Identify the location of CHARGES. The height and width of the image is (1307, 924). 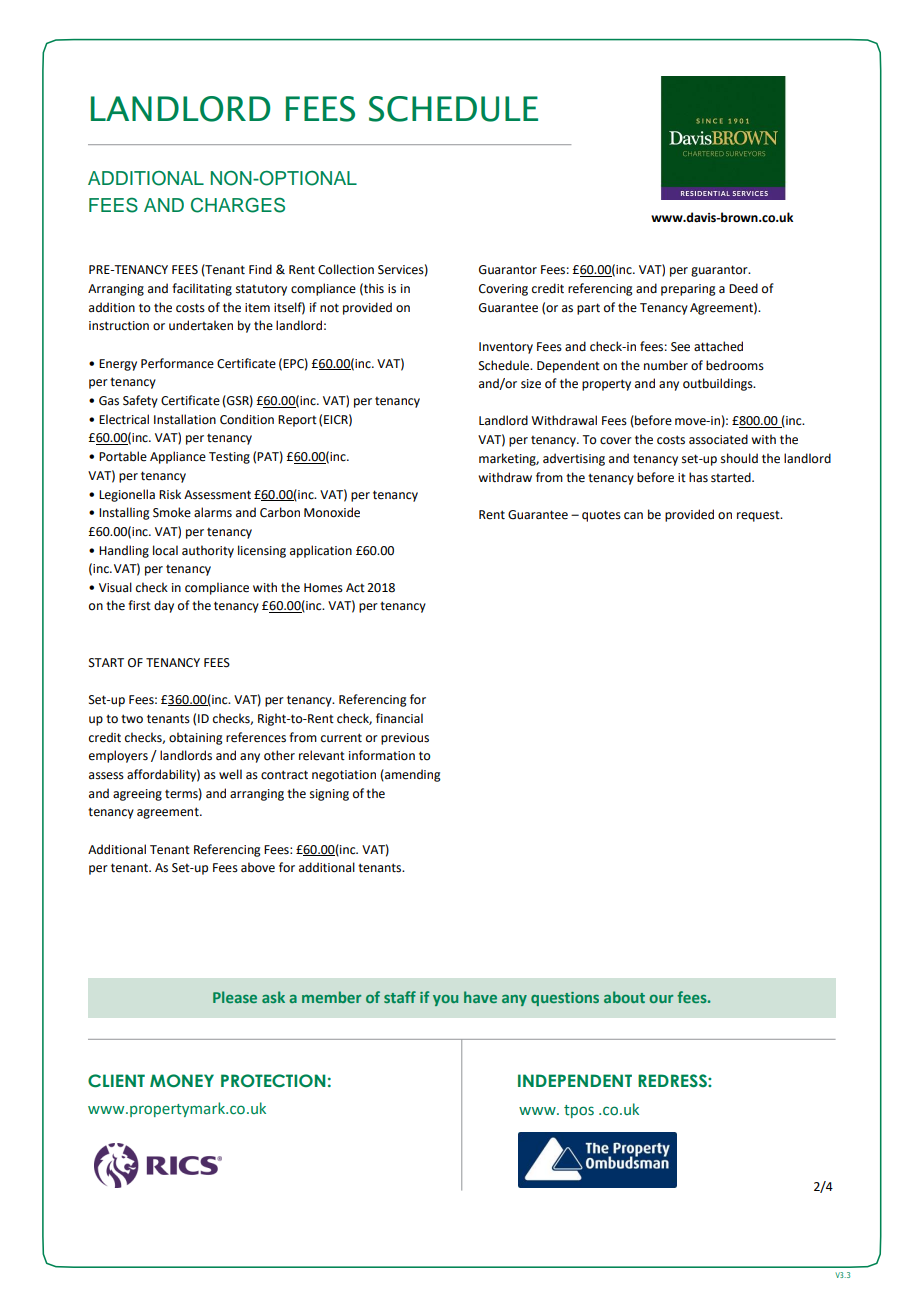
(238, 205).
